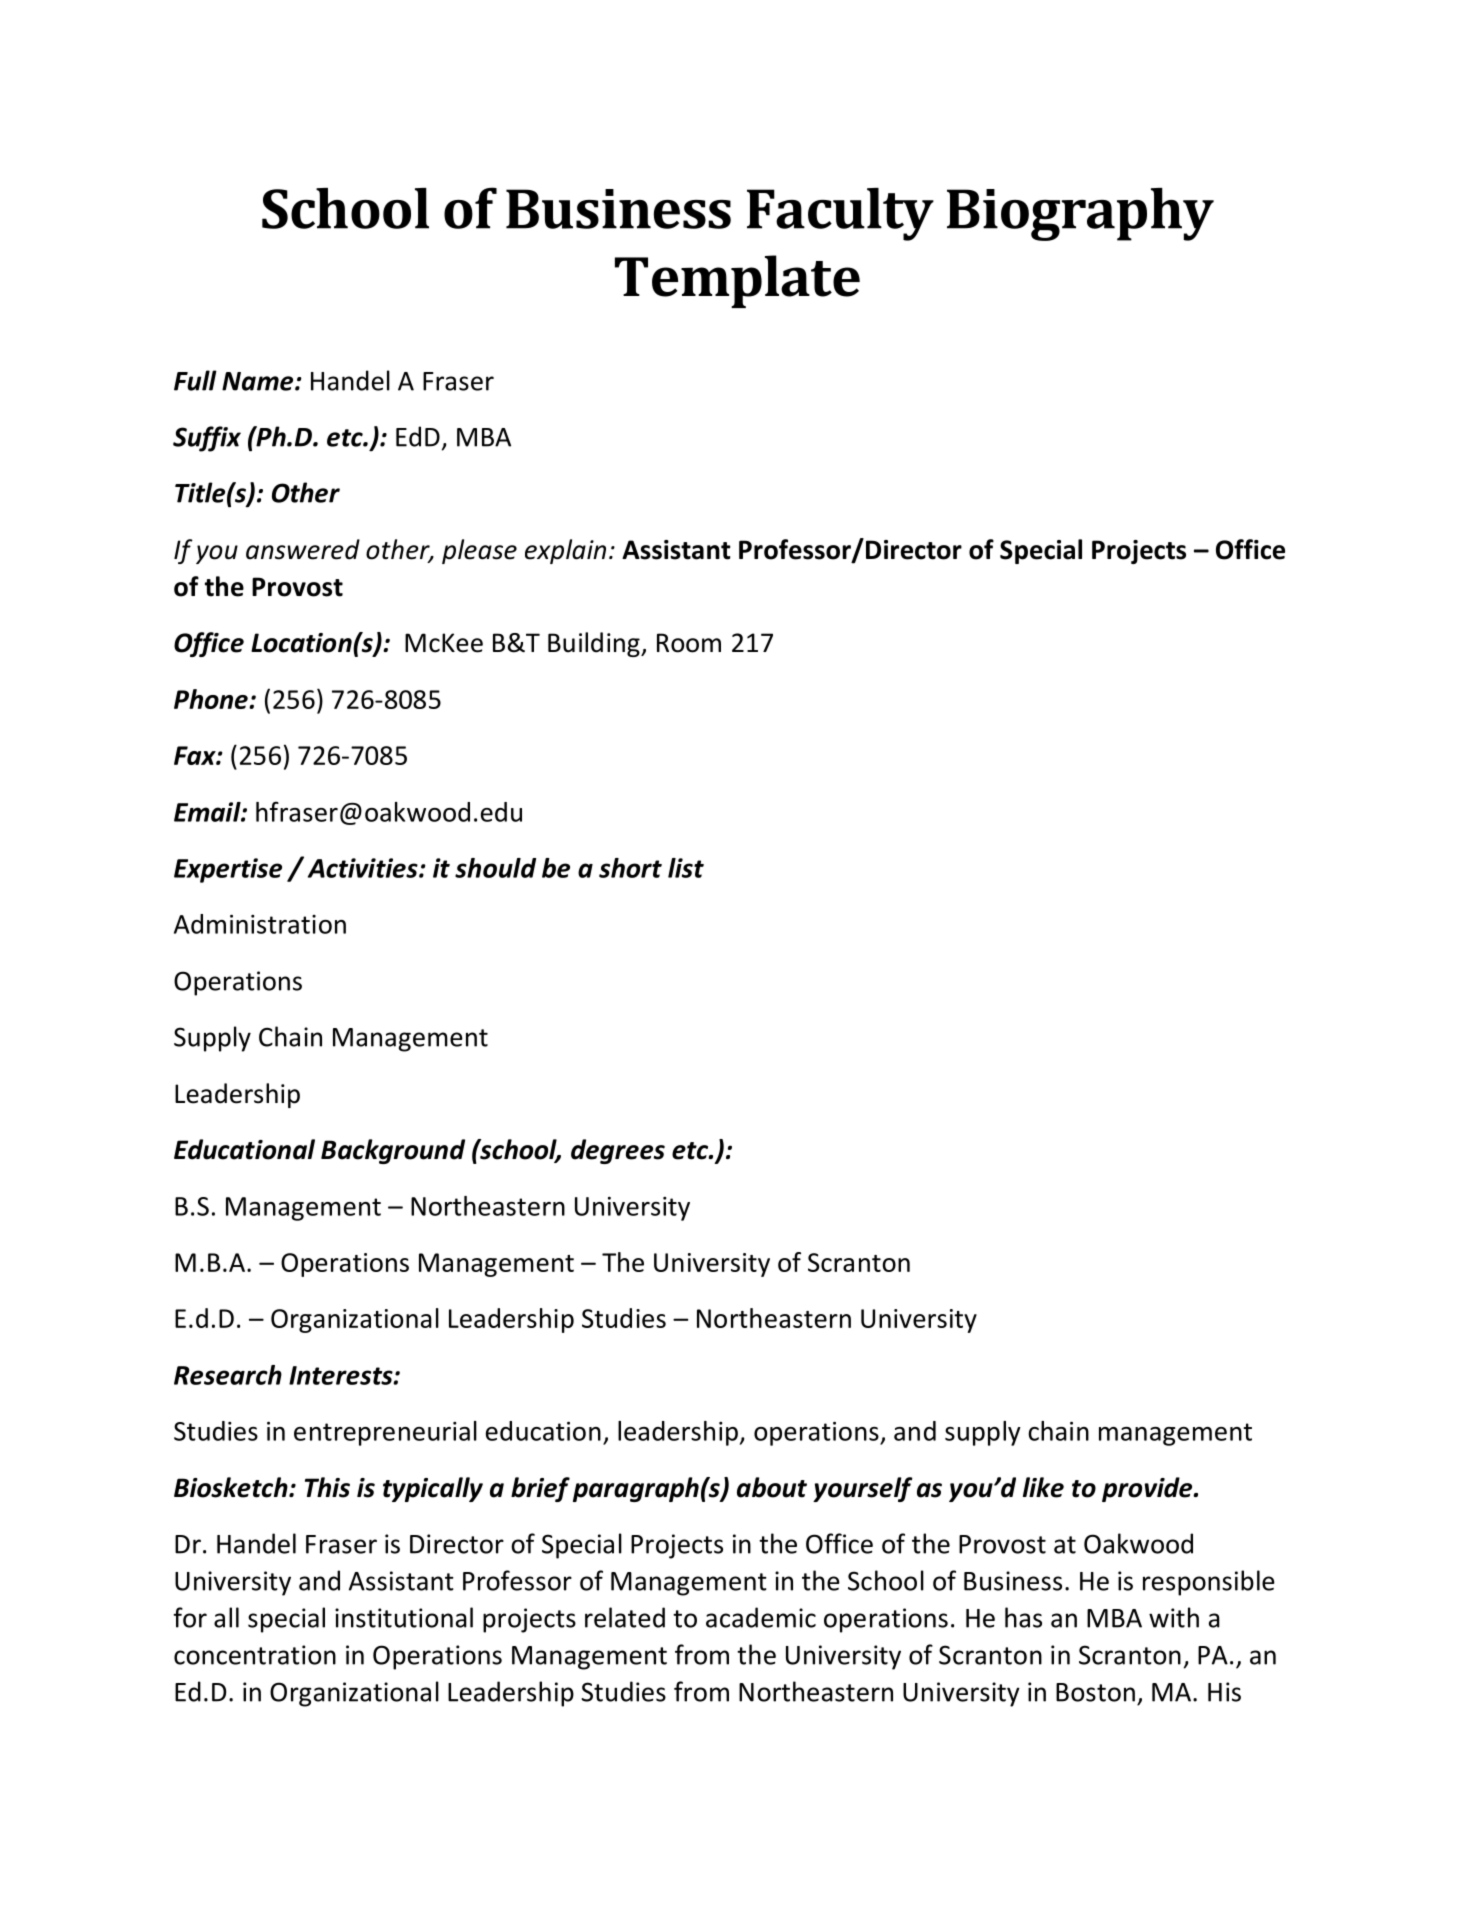  Describe the element at coordinates (260, 924) in the image. I see `Administration` at that location.
